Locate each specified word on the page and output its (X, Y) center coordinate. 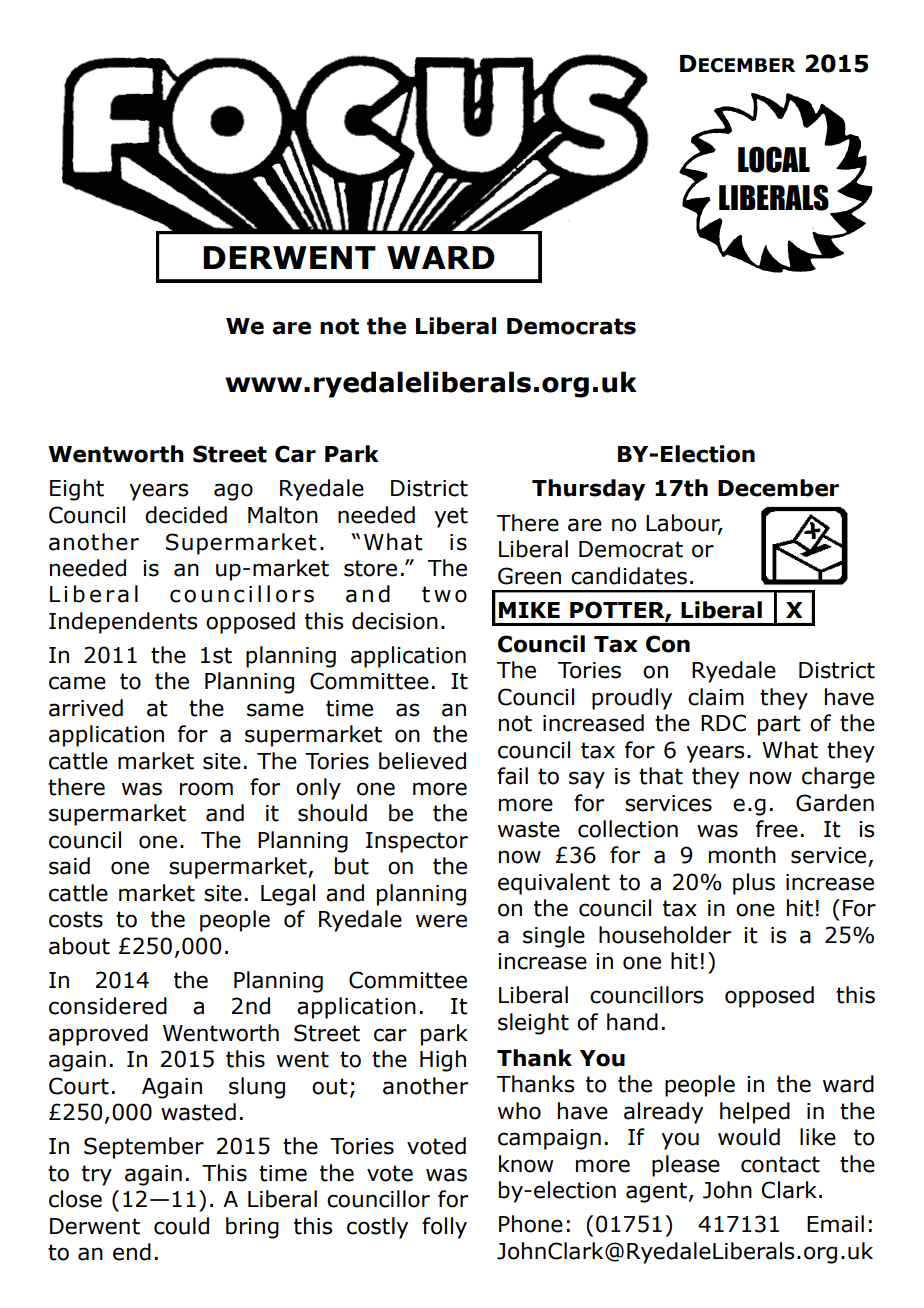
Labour (684, 524)
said (69, 866)
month (742, 855)
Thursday (588, 490)
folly (444, 1228)
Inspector (417, 842)
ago (233, 492)
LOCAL (774, 159)
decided (186, 515)
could (181, 1226)
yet (451, 517)
